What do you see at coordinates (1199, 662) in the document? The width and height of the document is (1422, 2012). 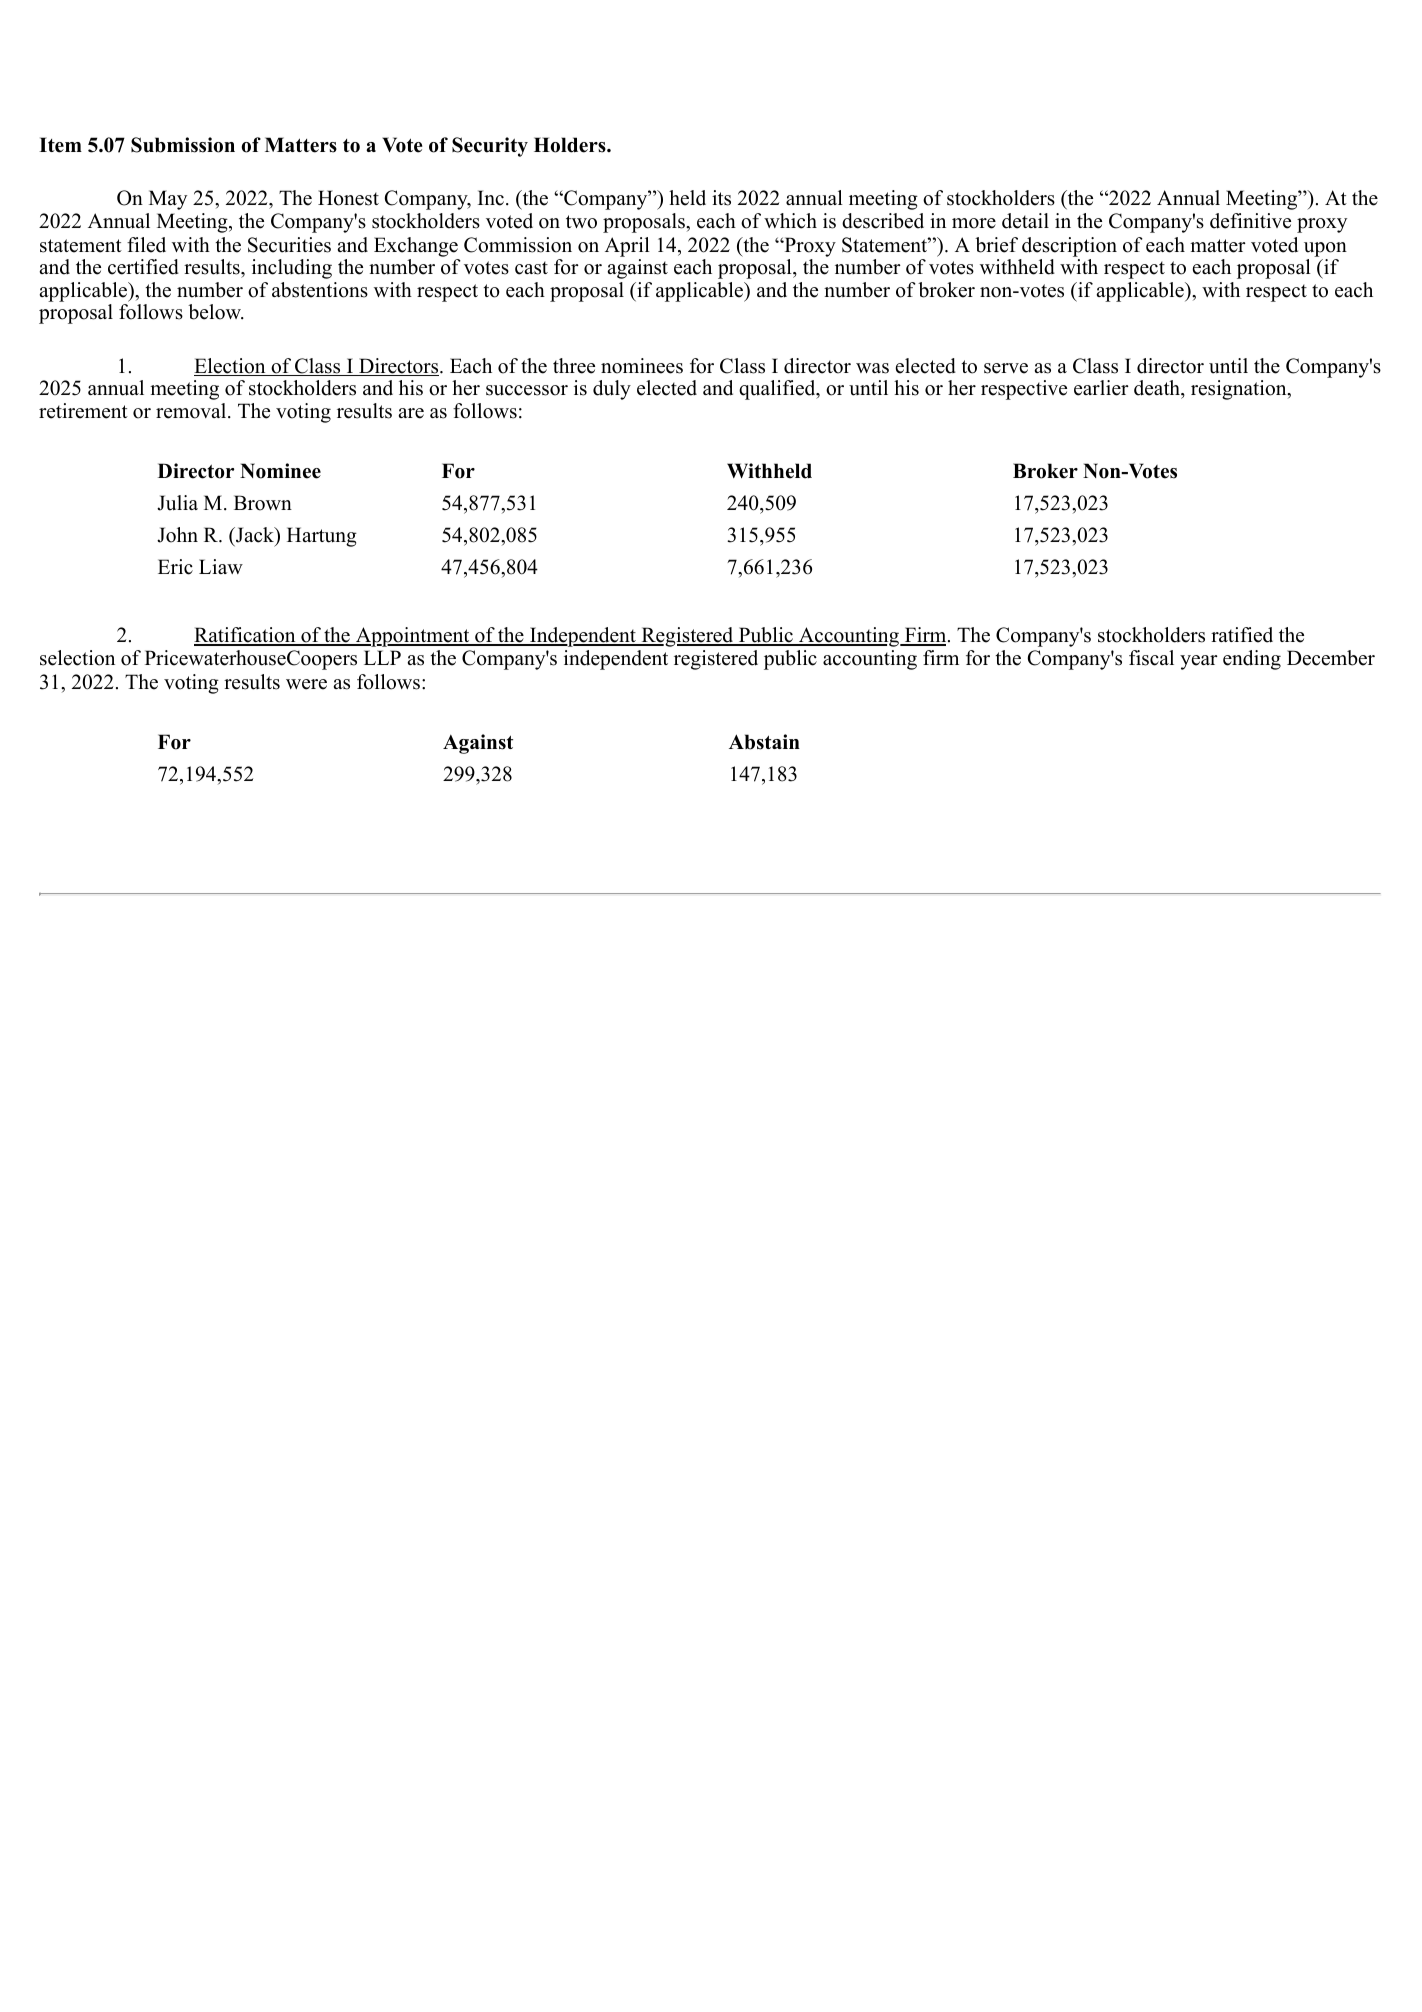 I see `year` at bounding box center [1199, 662].
